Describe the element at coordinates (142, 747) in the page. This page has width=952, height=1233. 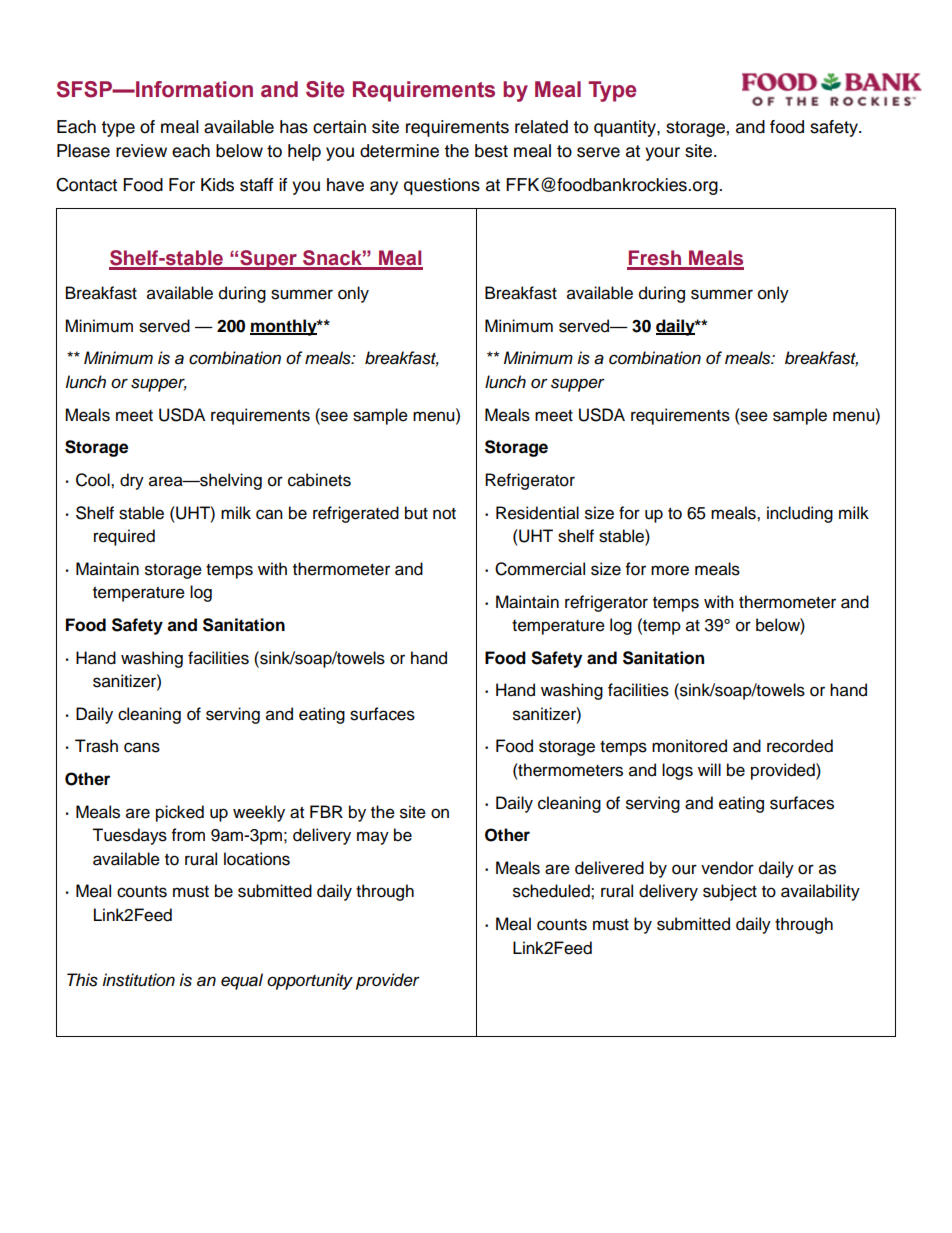
I see `cans` at that location.
